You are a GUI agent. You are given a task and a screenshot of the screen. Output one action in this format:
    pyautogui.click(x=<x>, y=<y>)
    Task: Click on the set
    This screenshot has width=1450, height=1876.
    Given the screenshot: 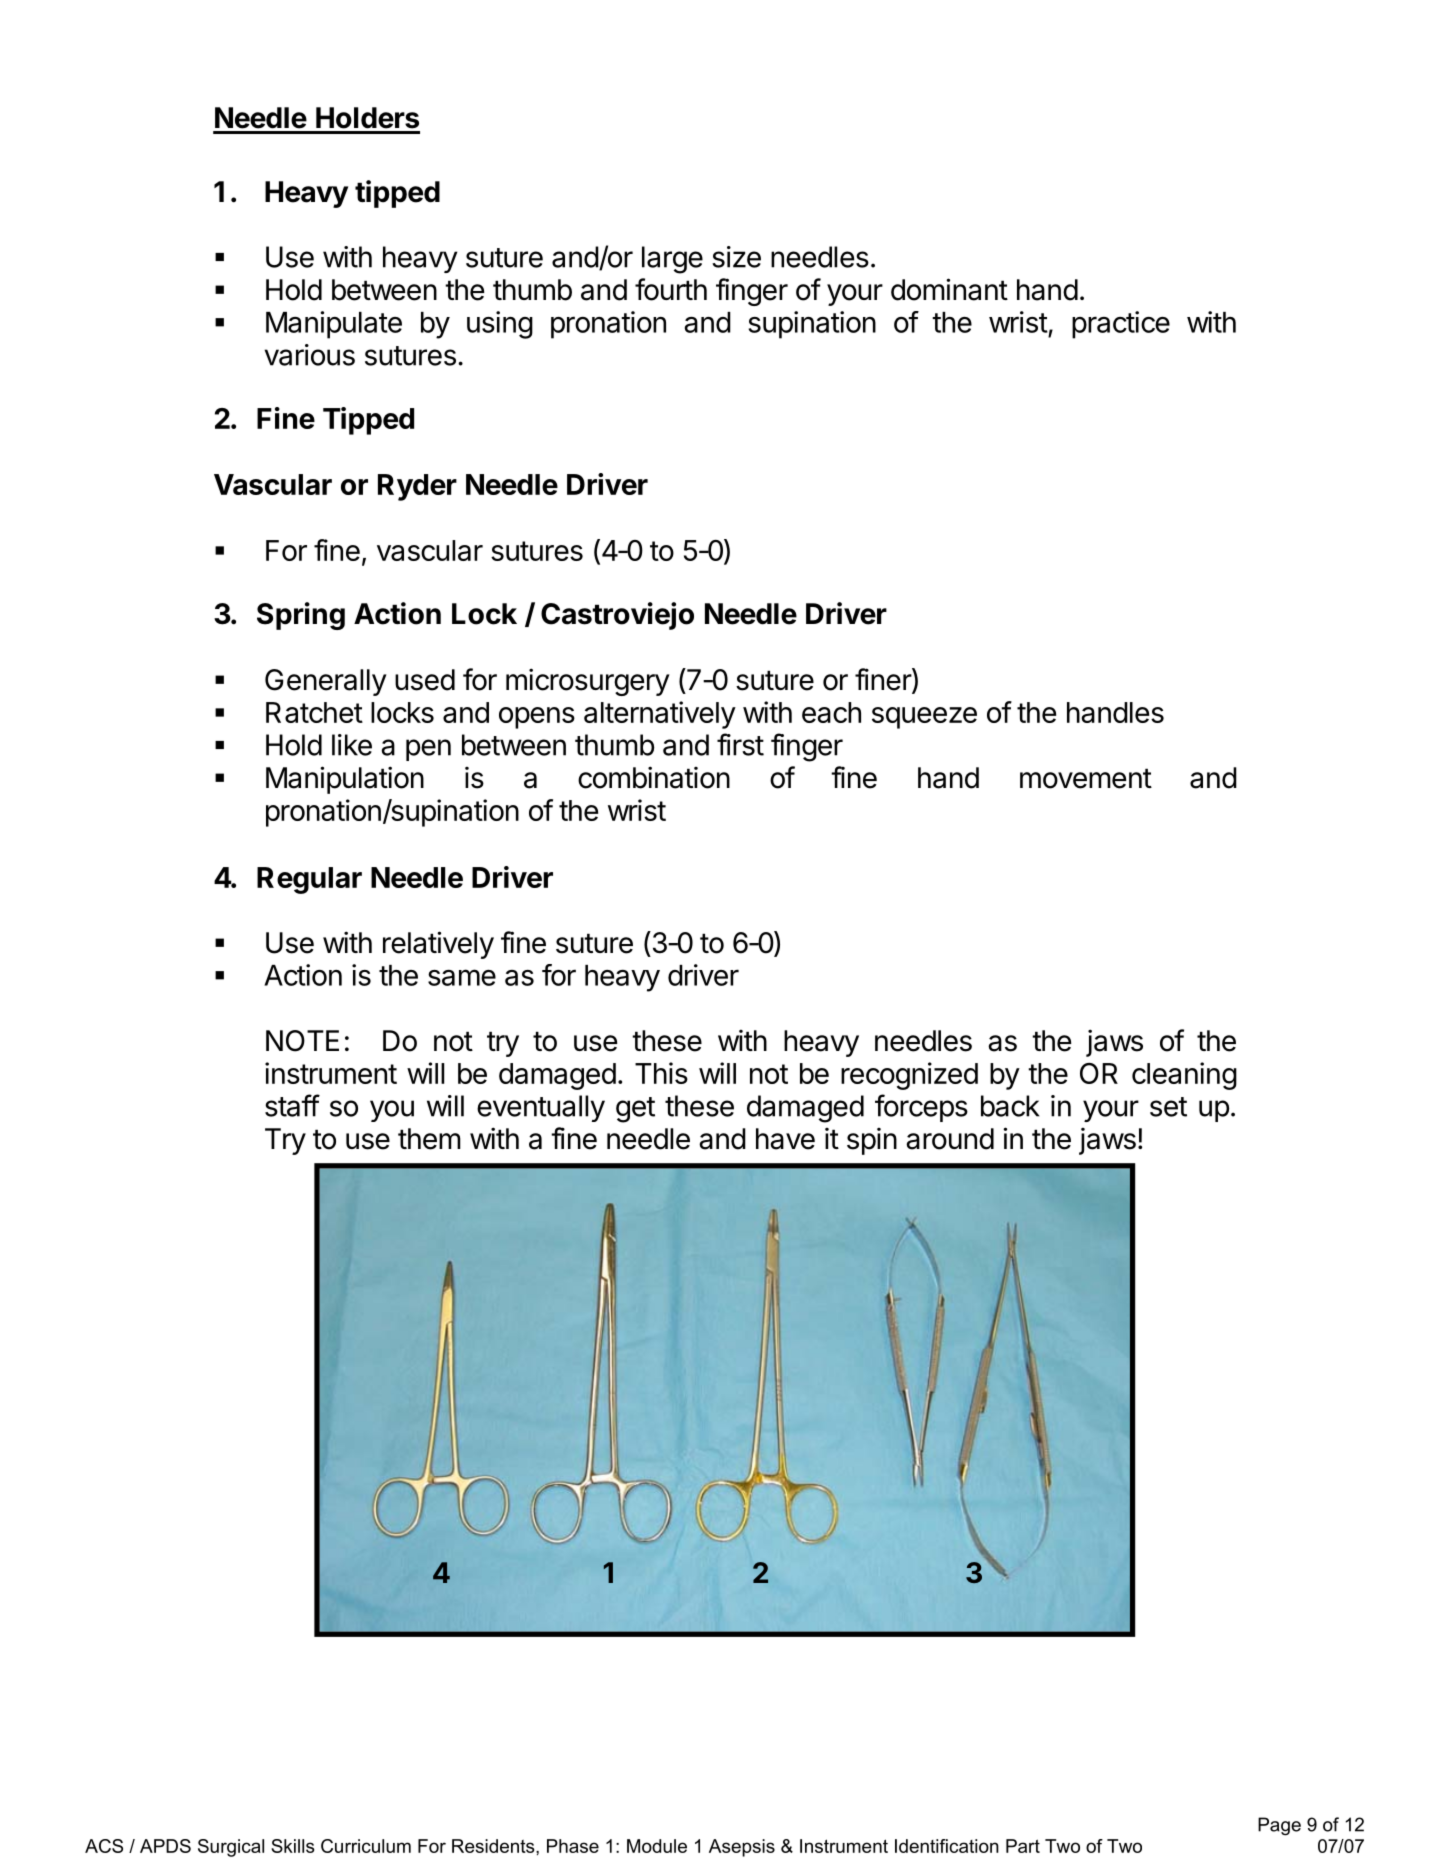 What is the action you would take?
    pyautogui.click(x=1168, y=1107)
